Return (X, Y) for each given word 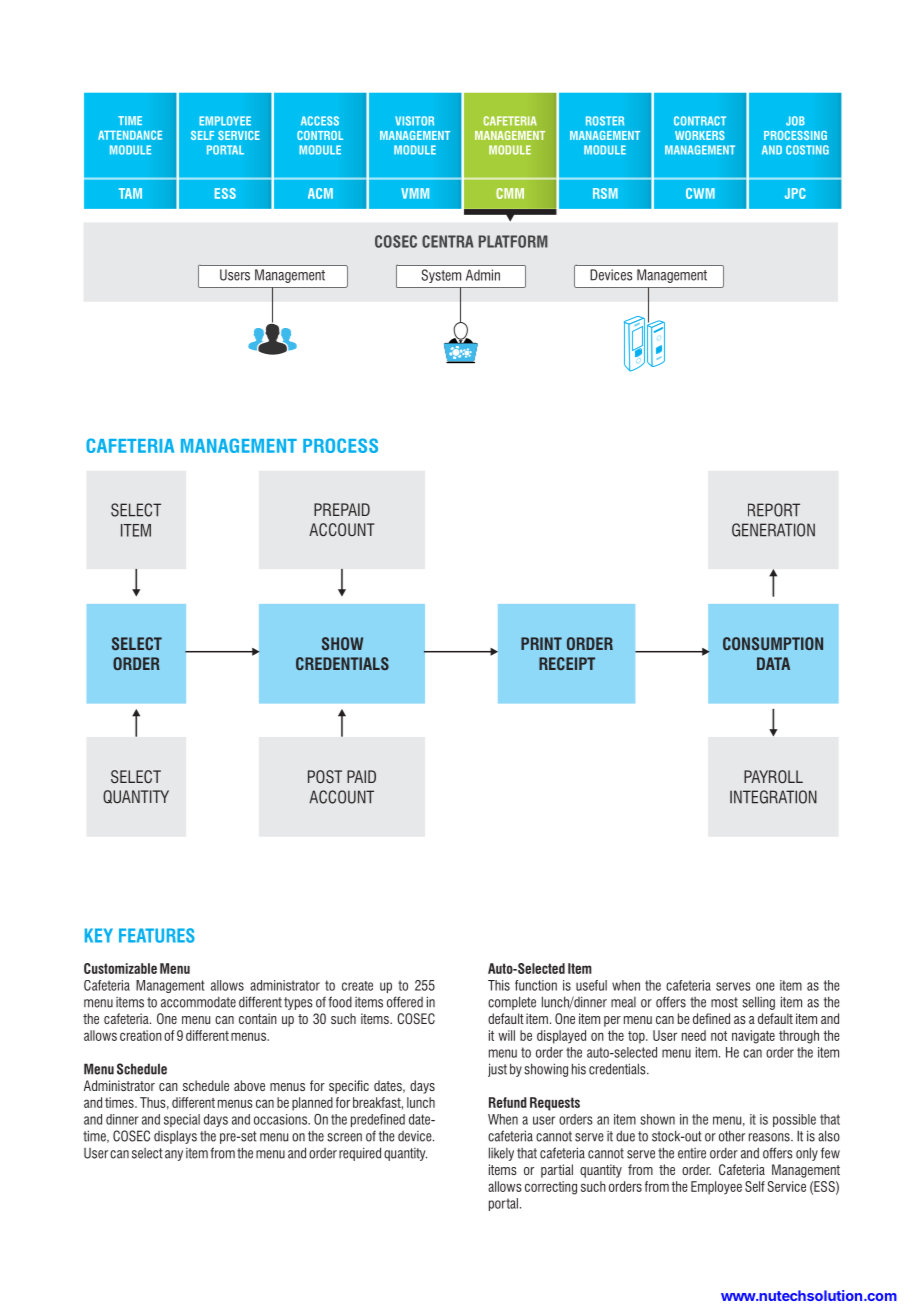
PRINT (541, 643)
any (174, 1155)
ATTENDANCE (130, 135)
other (732, 1136)
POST (325, 776)
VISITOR (414, 121)
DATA (773, 663)
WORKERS (700, 135)
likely (501, 1154)
